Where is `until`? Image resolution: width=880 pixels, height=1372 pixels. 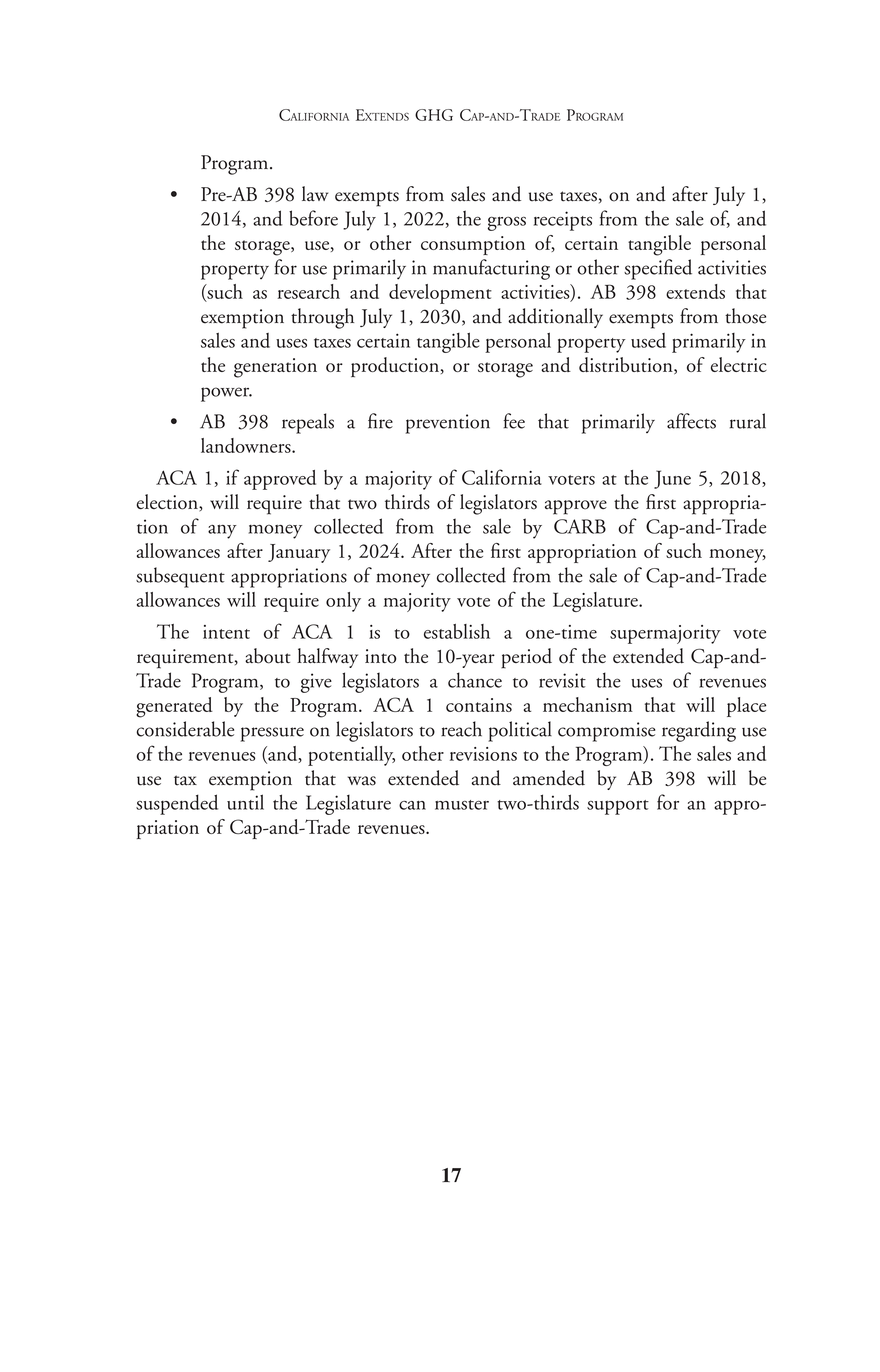
until is located at coordinates (245, 802).
